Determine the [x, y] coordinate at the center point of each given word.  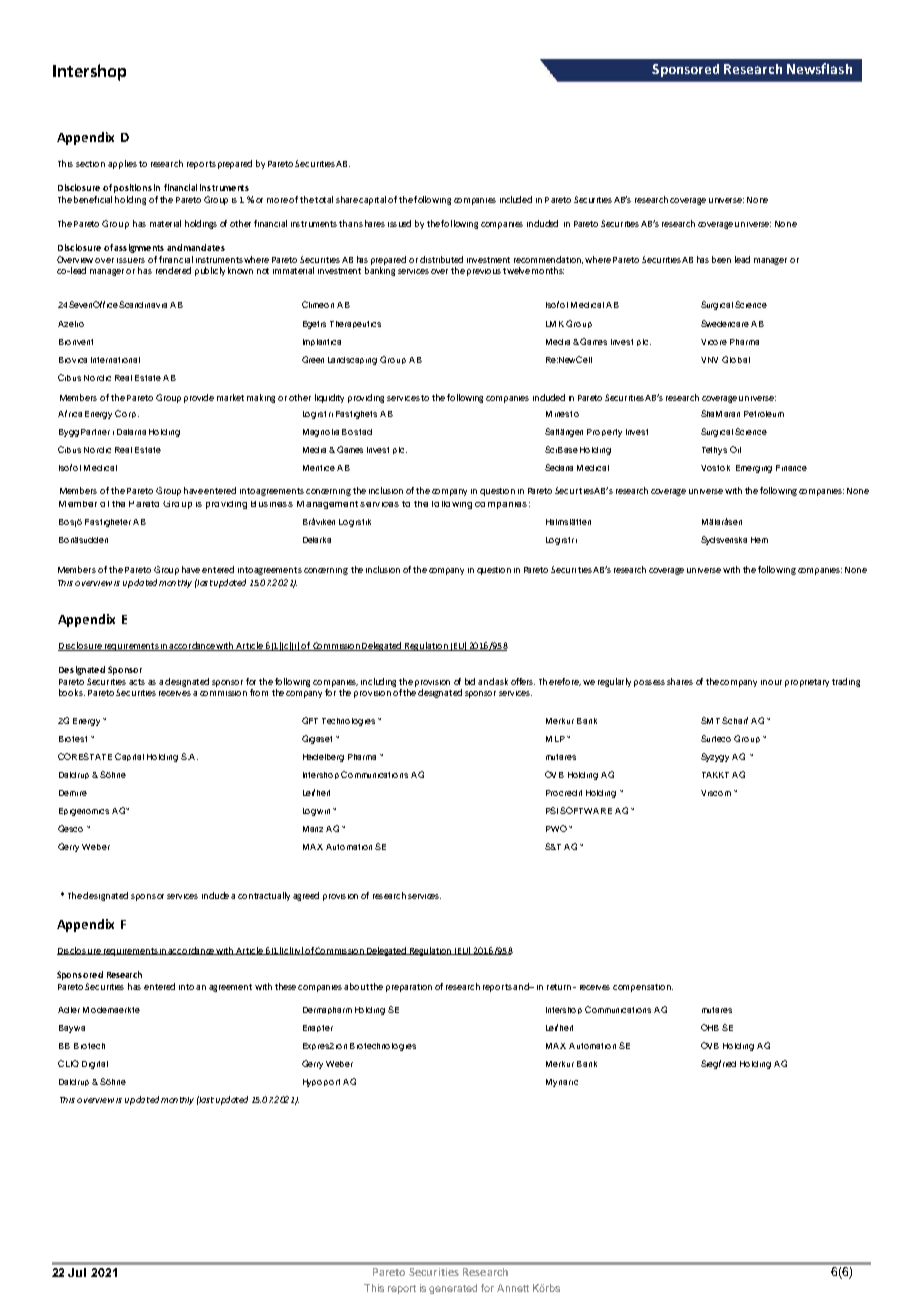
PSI [552, 810]
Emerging [754, 469]
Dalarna [131, 432]
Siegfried [718, 1064]
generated [453, 1289]
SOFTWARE [586, 810]
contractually [264, 896]
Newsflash [819, 68]
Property [604, 433]
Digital [95, 1065]
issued [399, 223]
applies [122, 164]
